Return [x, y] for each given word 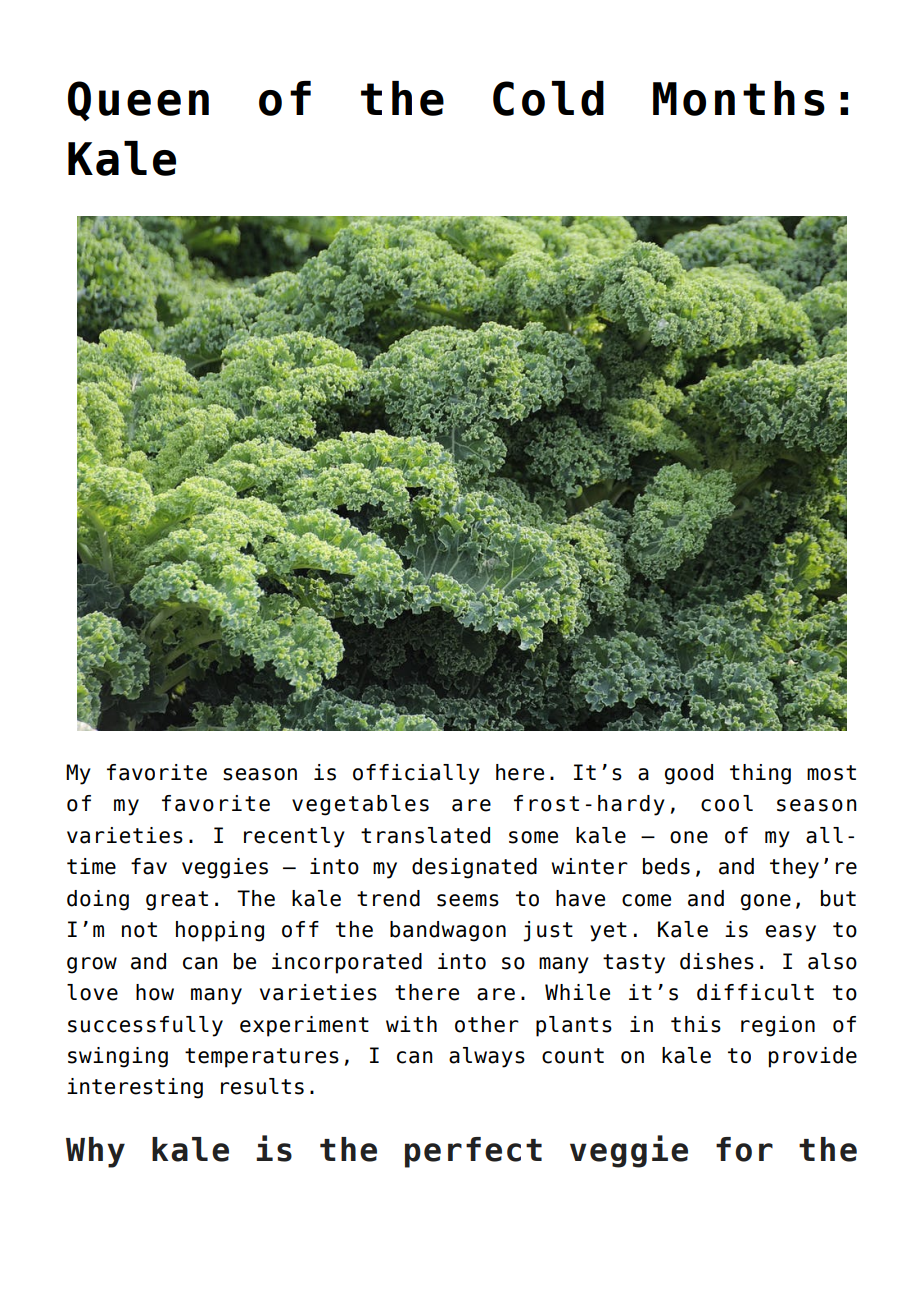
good [689, 774]
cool [727, 803]
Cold [548, 98]
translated [425, 835]
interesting [135, 1088]
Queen [138, 101]
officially [416, 774]
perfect [473, 1152]
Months [739, 98]
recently [294, 837]
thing [760, 774]
